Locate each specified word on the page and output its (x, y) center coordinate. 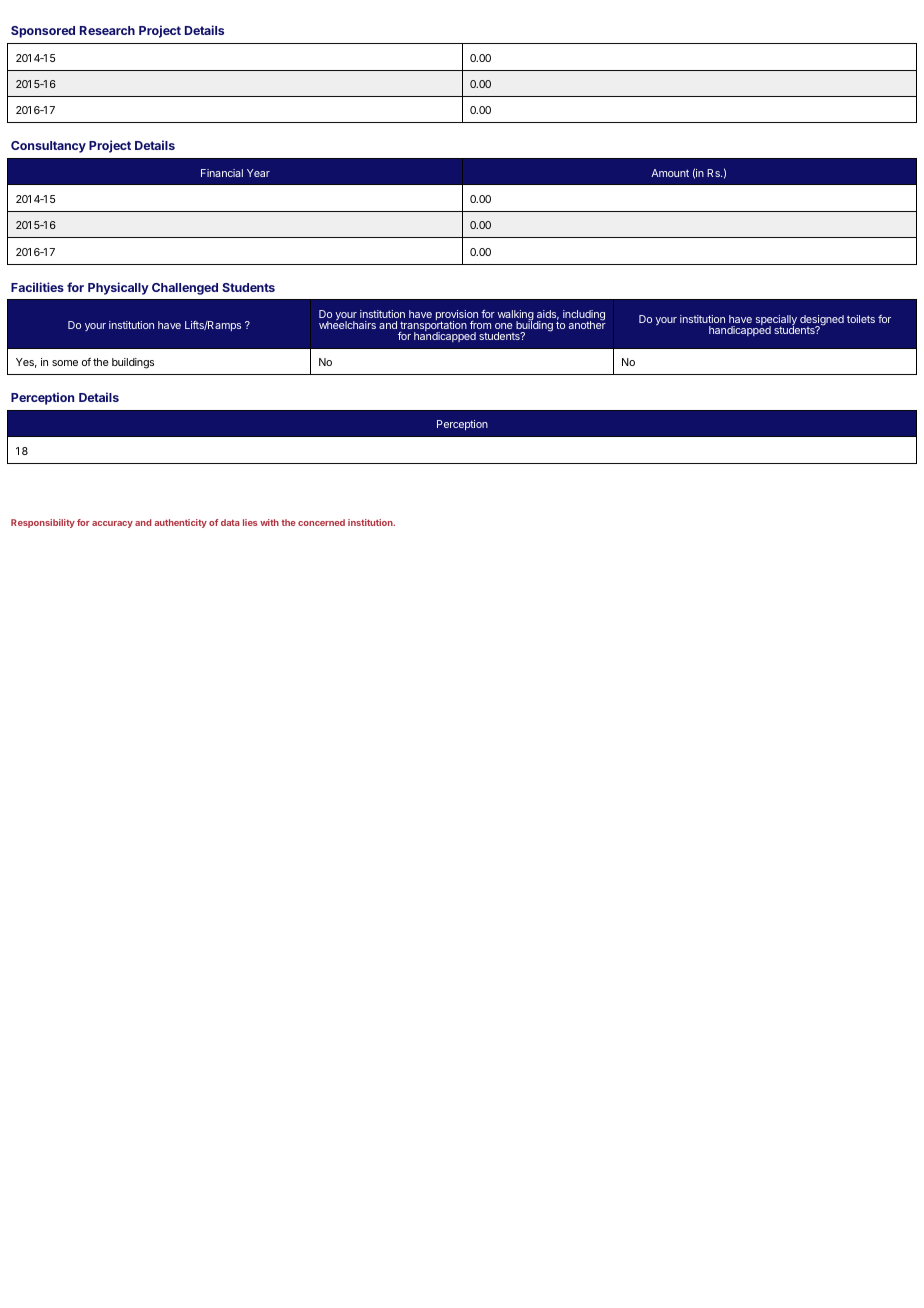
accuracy (112, 524)
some (65, 363)
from (480, 325)
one (504, 326)
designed (821, 322)
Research (107, 30)
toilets (861, 319)
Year (258, 173)
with (269, 522)
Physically (118, 288)
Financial (222, 173)
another (587, 324)
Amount (670, 173)
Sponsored (43, 32)
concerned (321, 522)
